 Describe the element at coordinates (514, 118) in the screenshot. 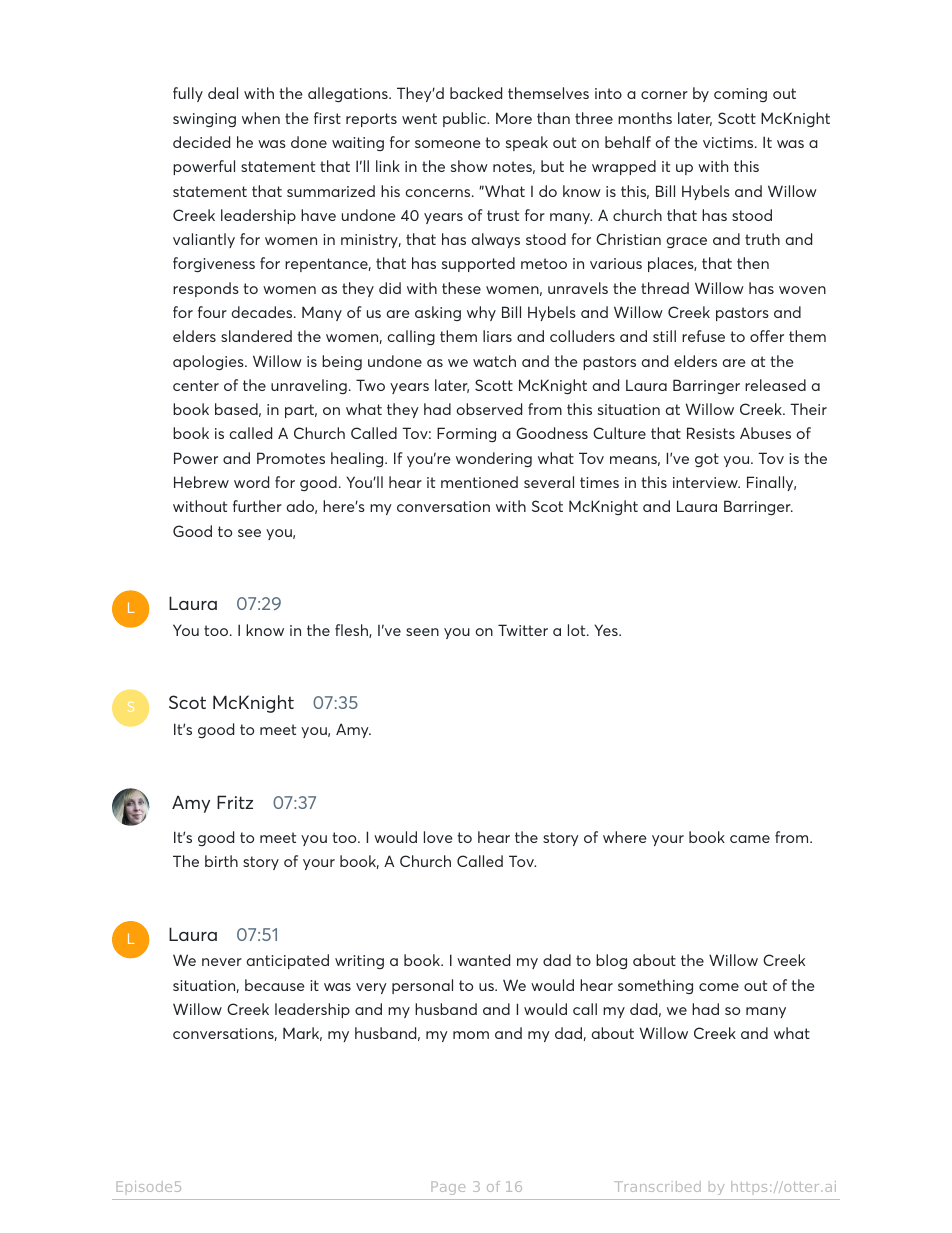

I see `More` at that location.
